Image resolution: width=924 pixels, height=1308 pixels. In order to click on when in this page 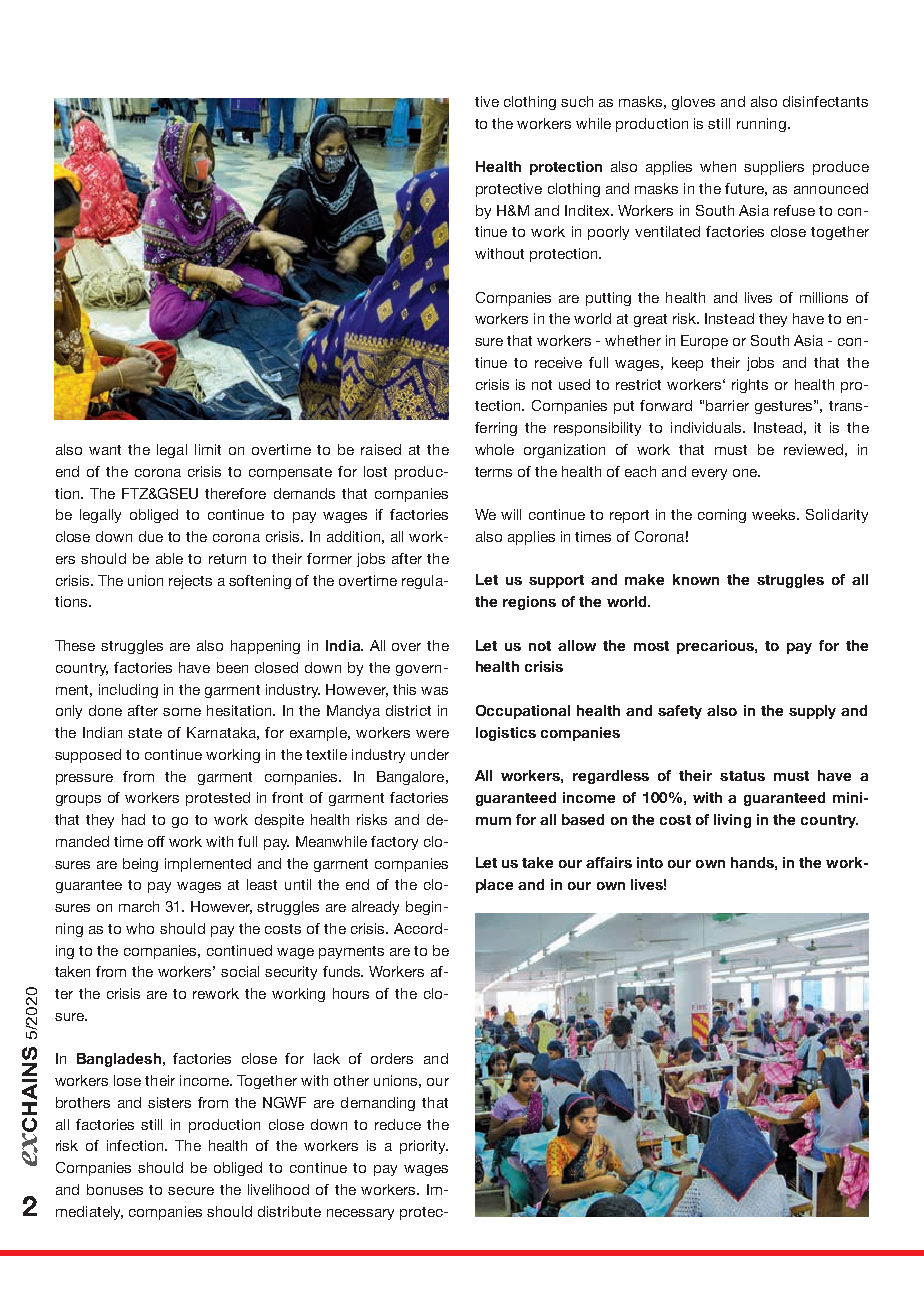, I will do `click(718, 166)`.
